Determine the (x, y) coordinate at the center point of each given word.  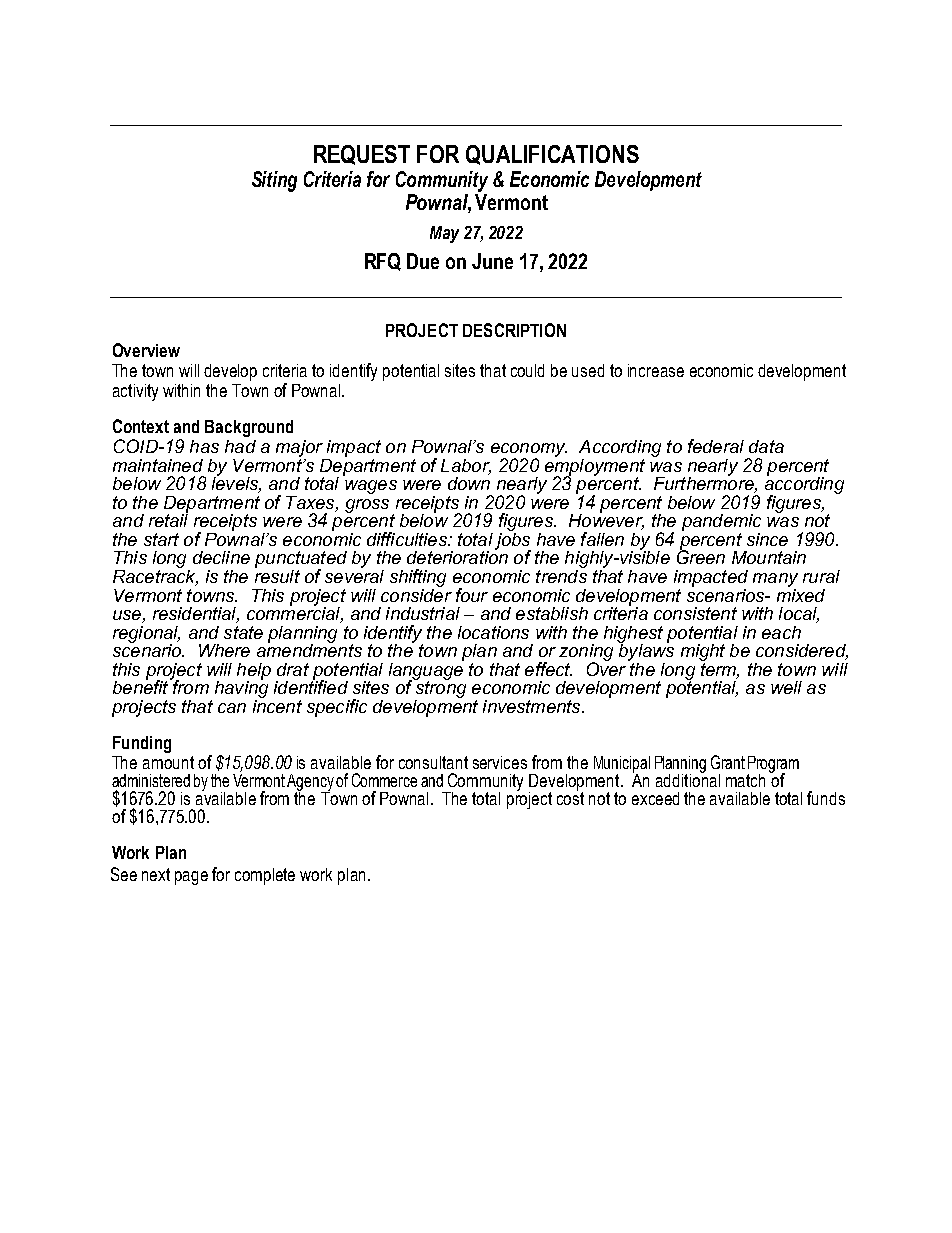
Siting (274, 181)
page (191, 878)
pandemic (721, 522)
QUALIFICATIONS (552, 155)
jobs (513, 541)
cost (570, 797)
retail (168, 519)
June (492, 261)
